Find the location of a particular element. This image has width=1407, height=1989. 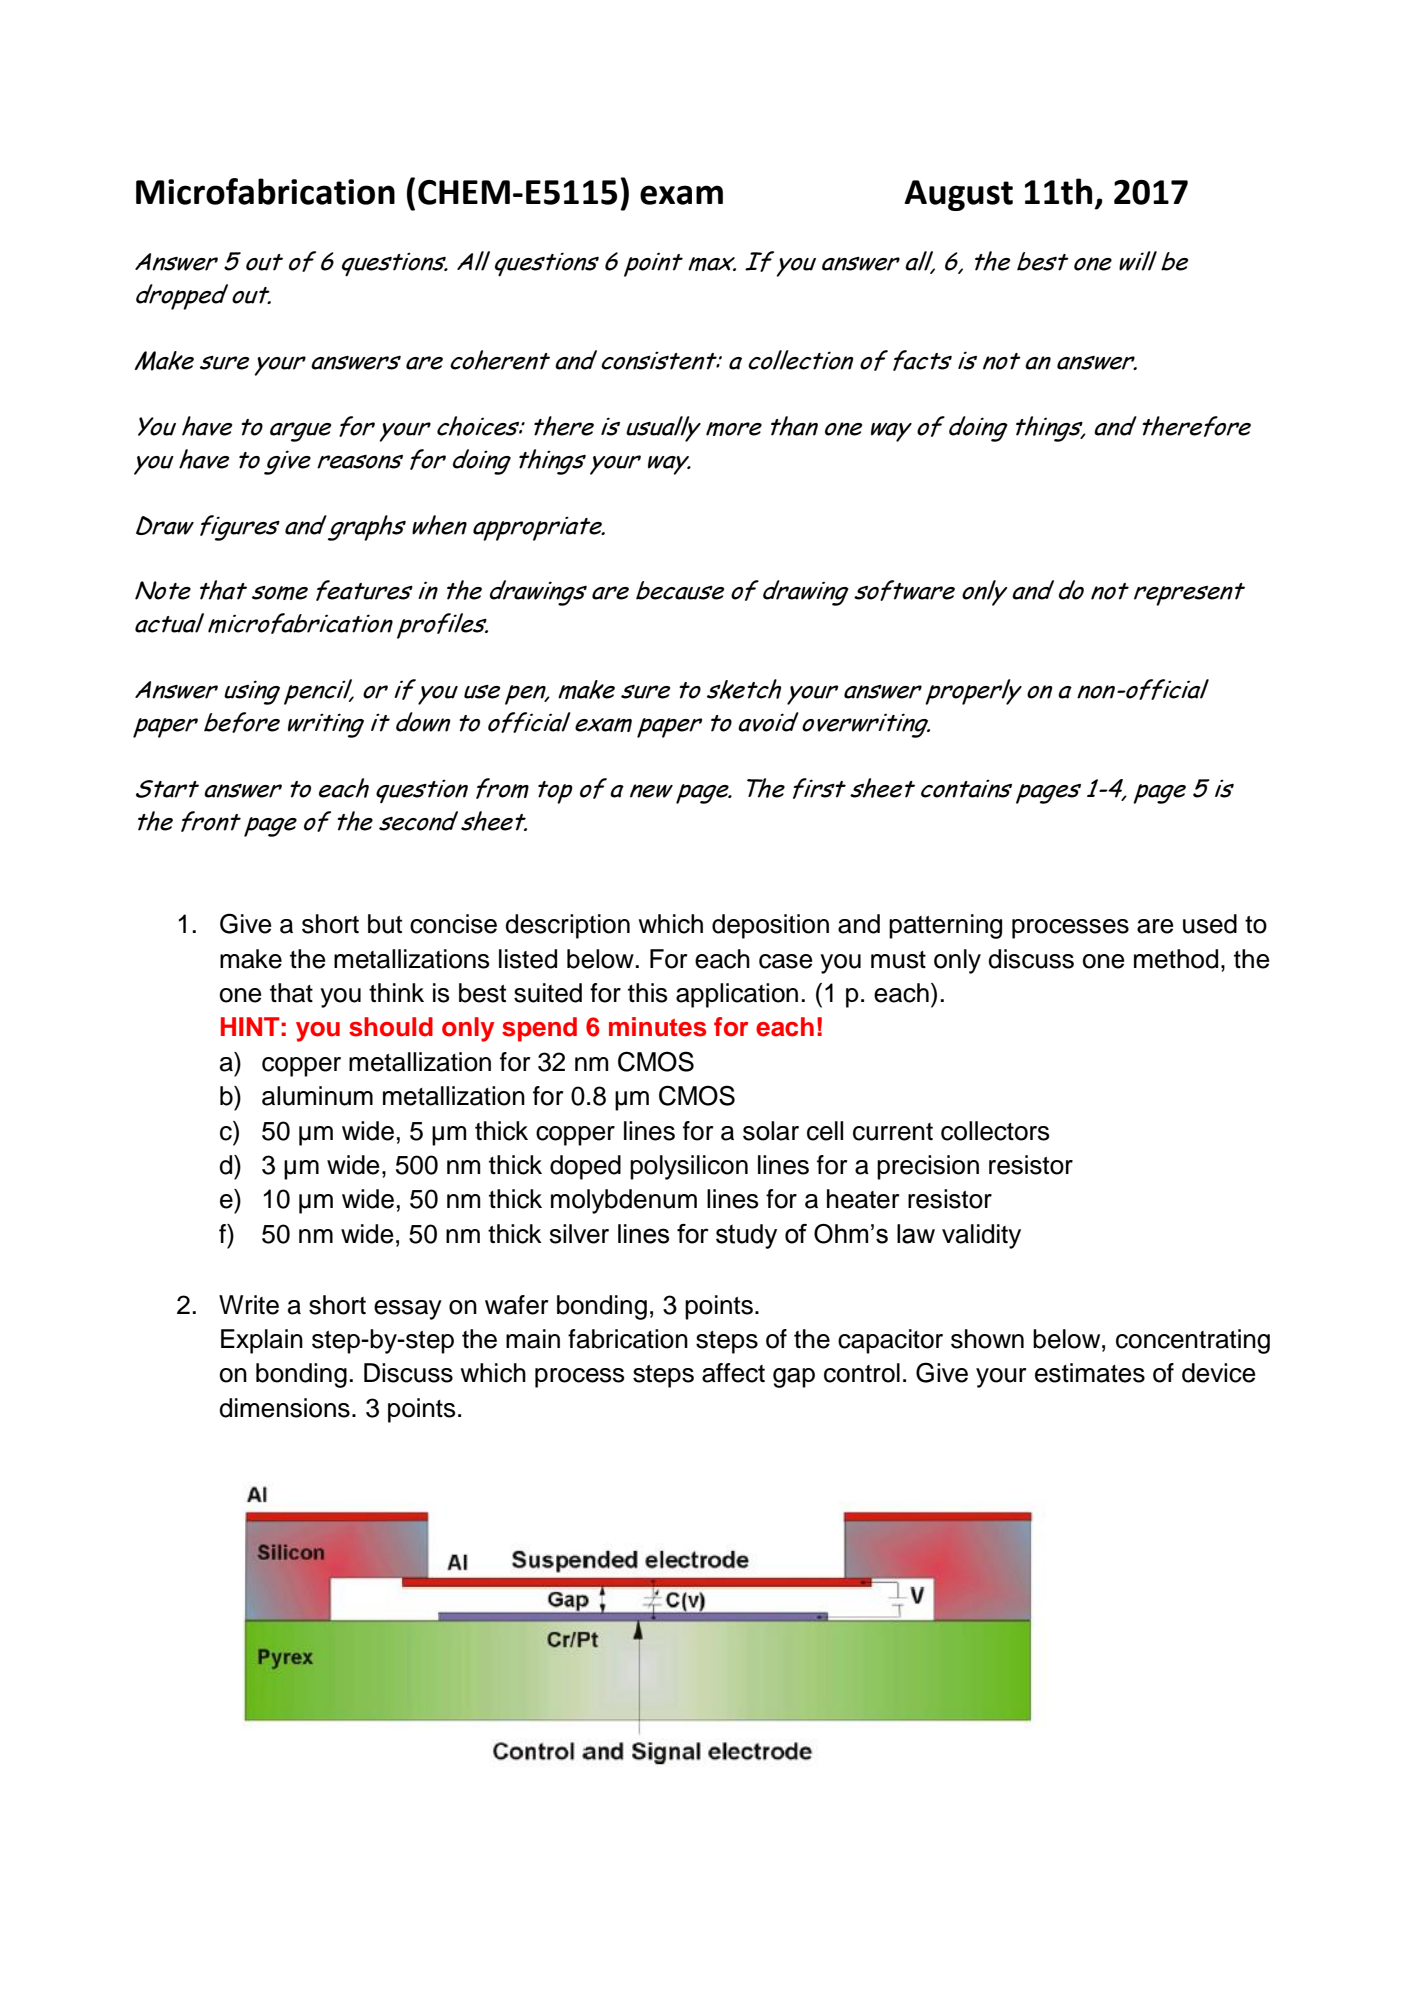

dimensions is located at coordinates (284, 1408).
